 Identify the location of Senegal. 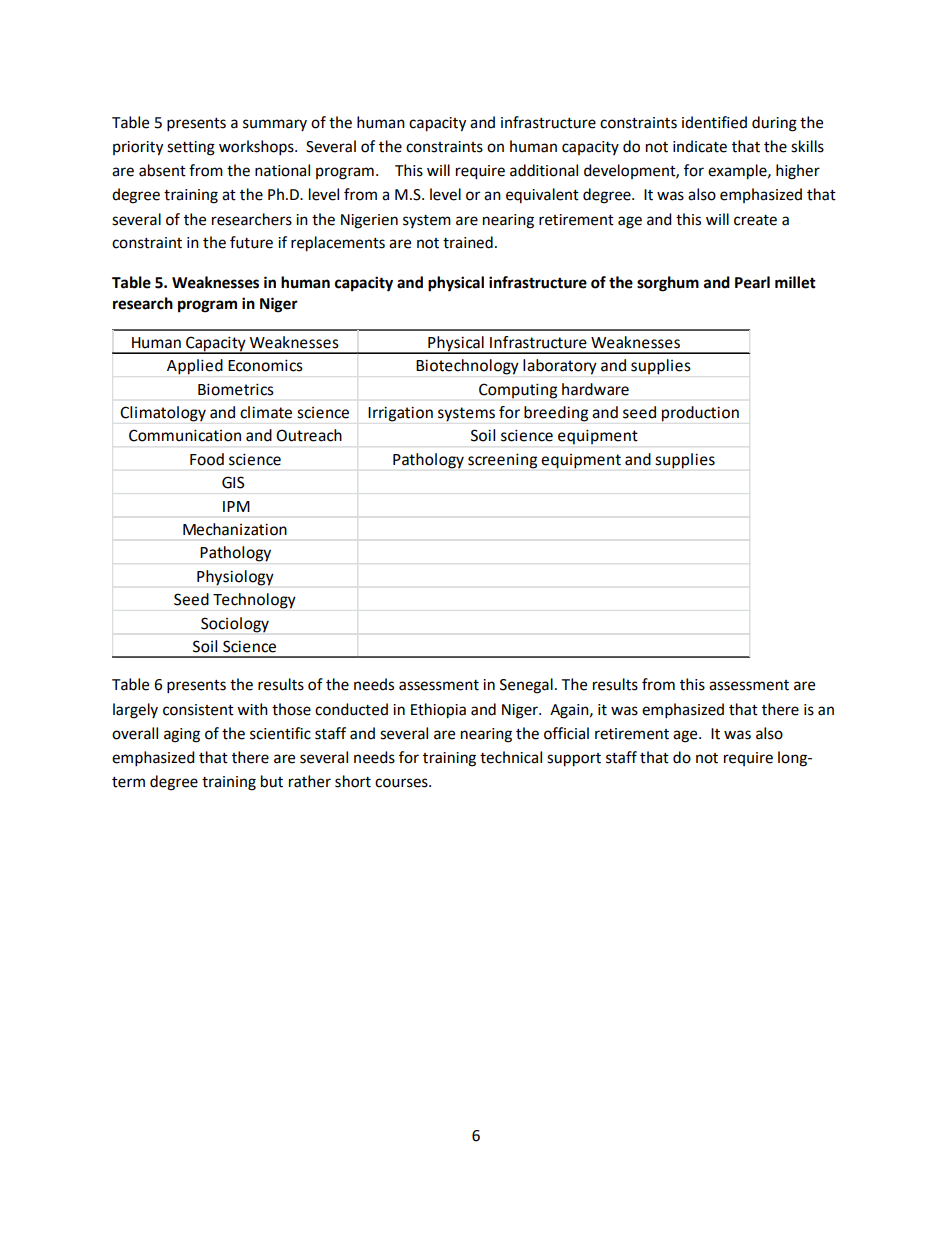
(526, 686).
